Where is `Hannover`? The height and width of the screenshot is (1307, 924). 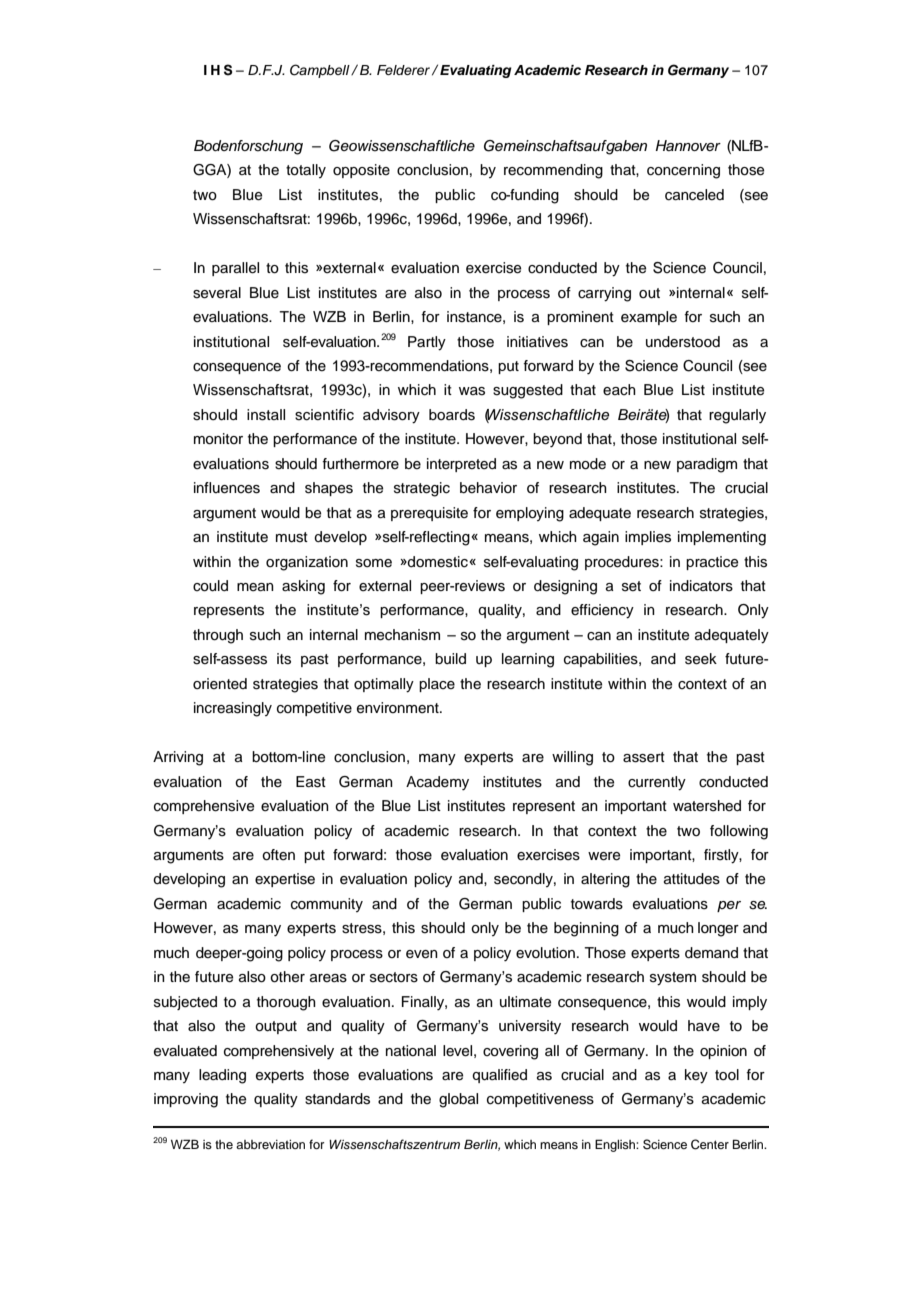 Hannover is located at coordinates (688, 145).
